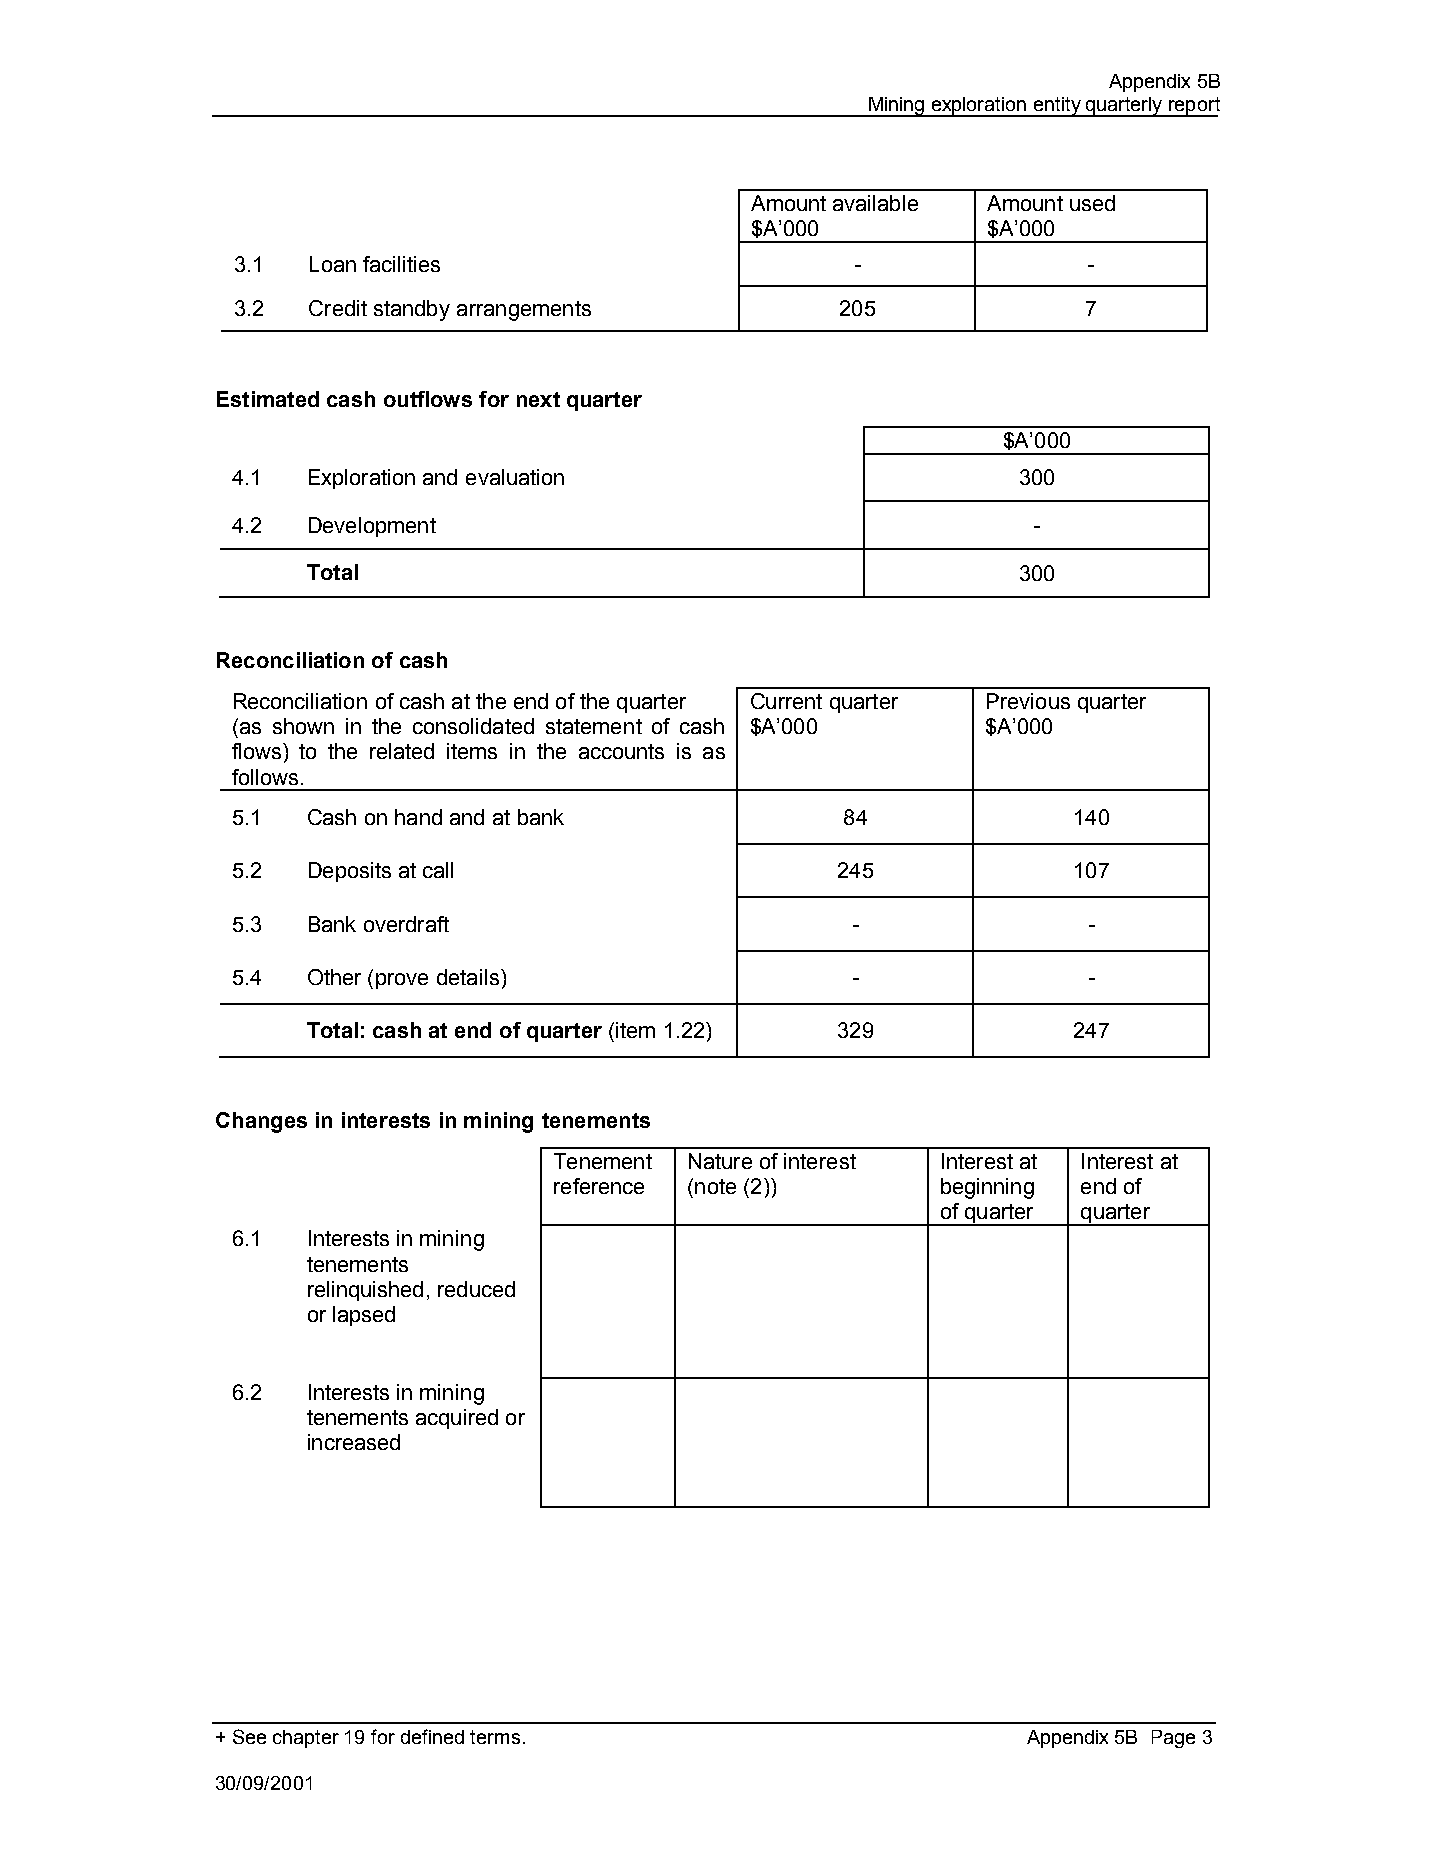 This screenshot has width=1429, height=1849. Describe the element at coordinates (1173, 1739) in the screenshot. I see `Page` at that location.
